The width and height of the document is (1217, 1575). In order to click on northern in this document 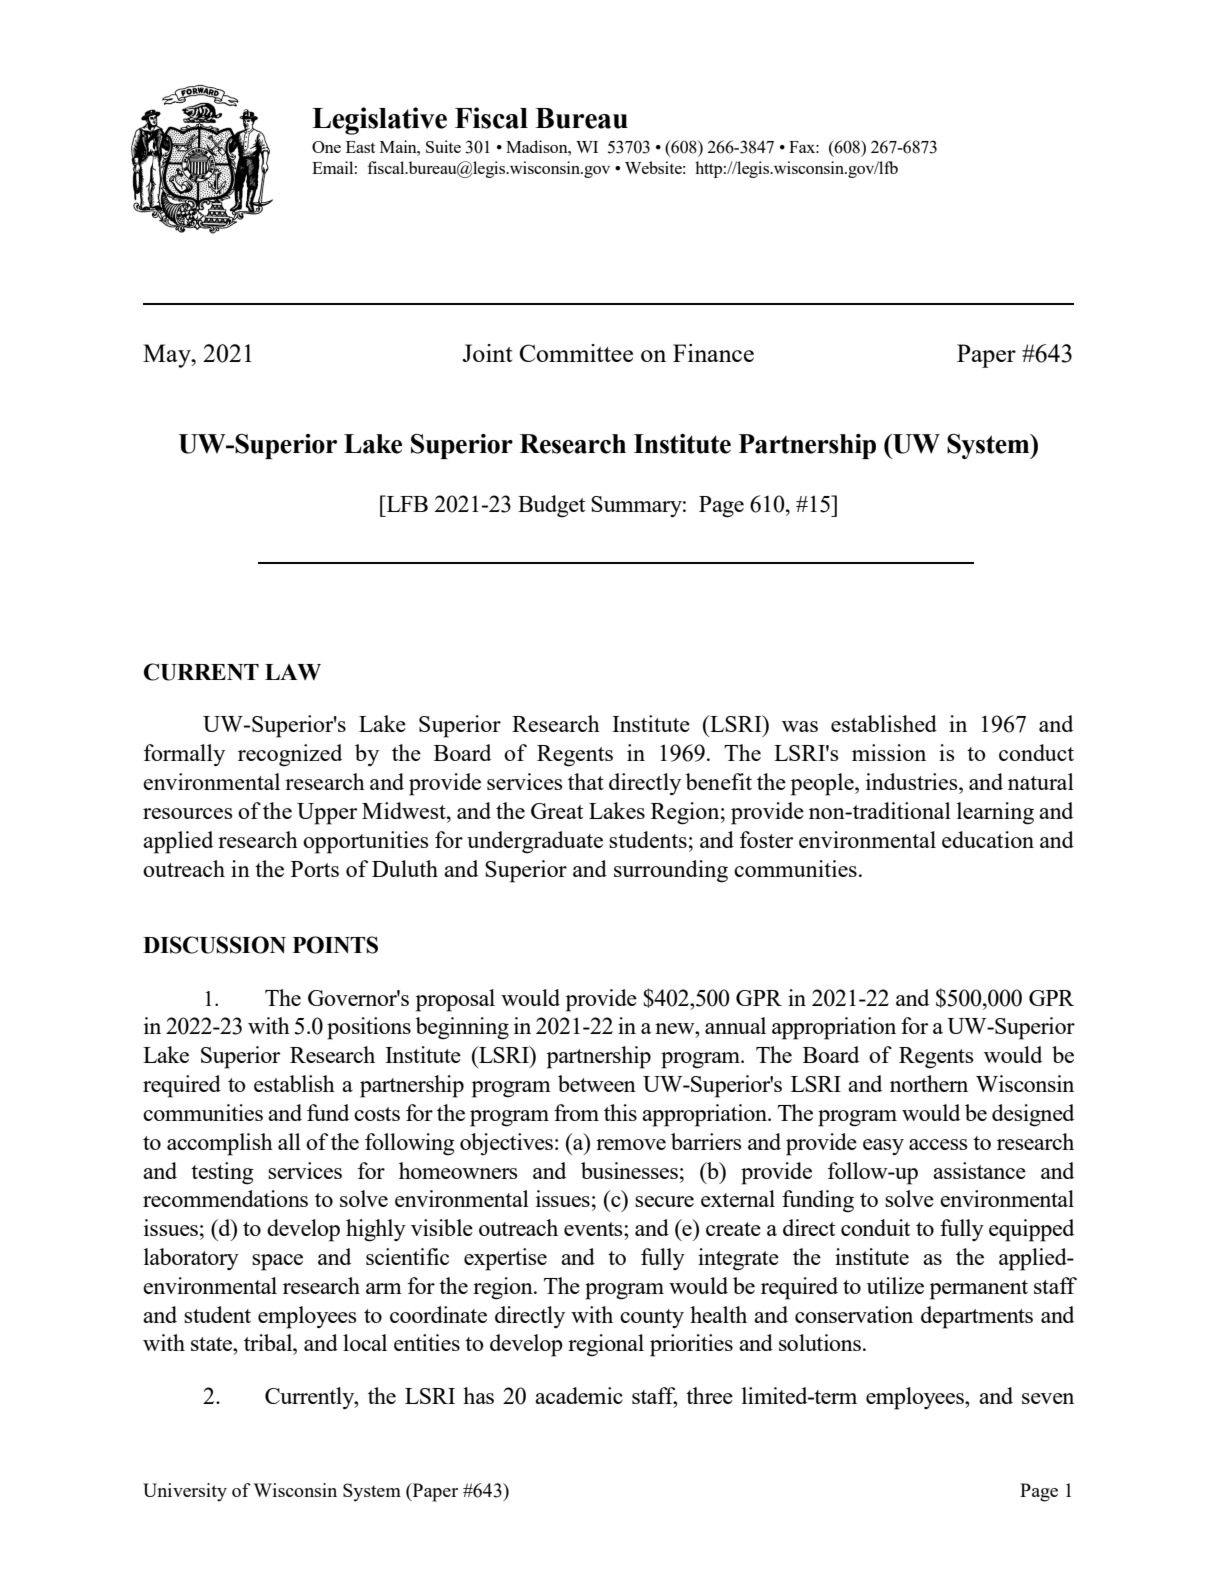, I will do `click(929, 1083)`.
